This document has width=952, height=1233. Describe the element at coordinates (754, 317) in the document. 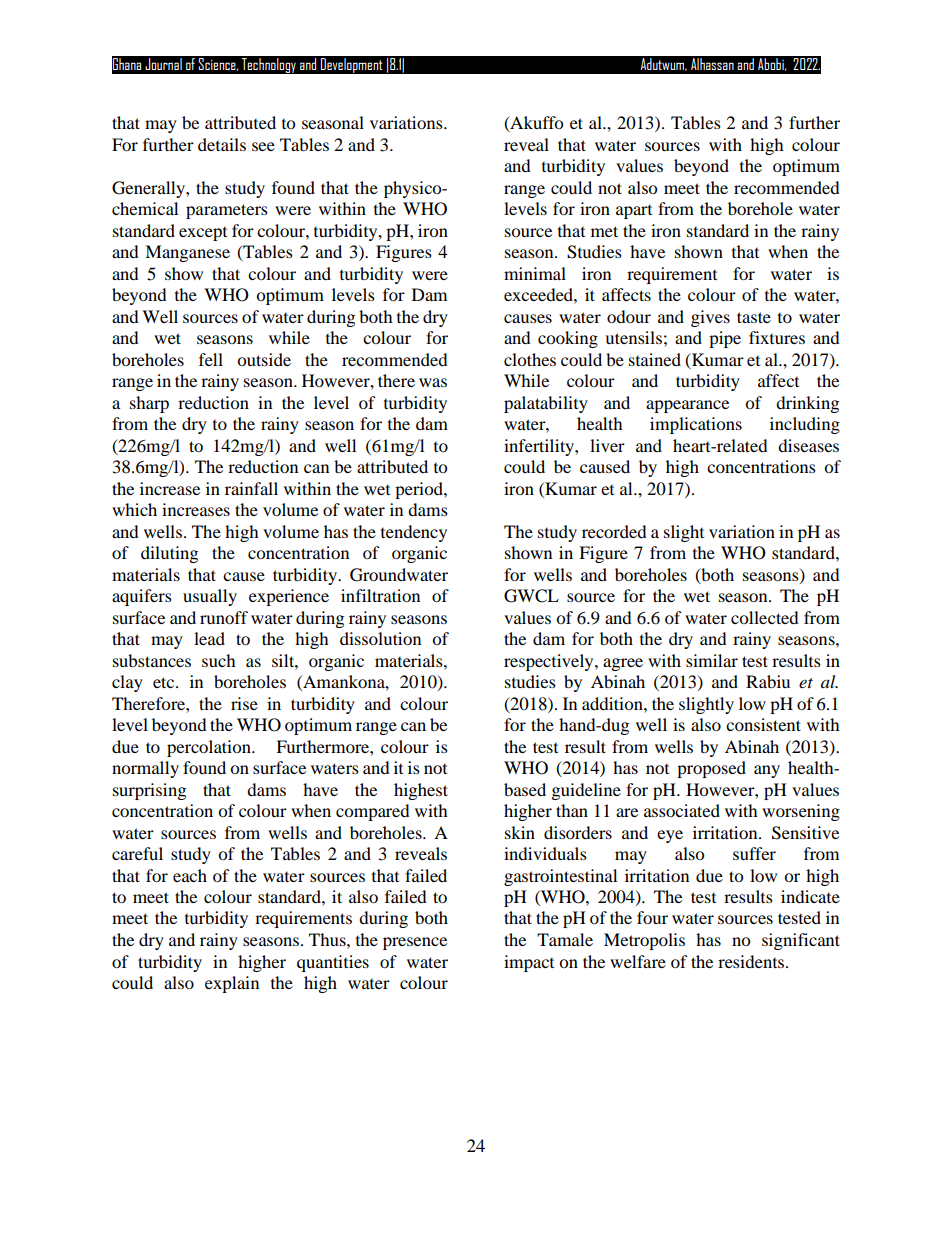

I see `taste` at that location.
